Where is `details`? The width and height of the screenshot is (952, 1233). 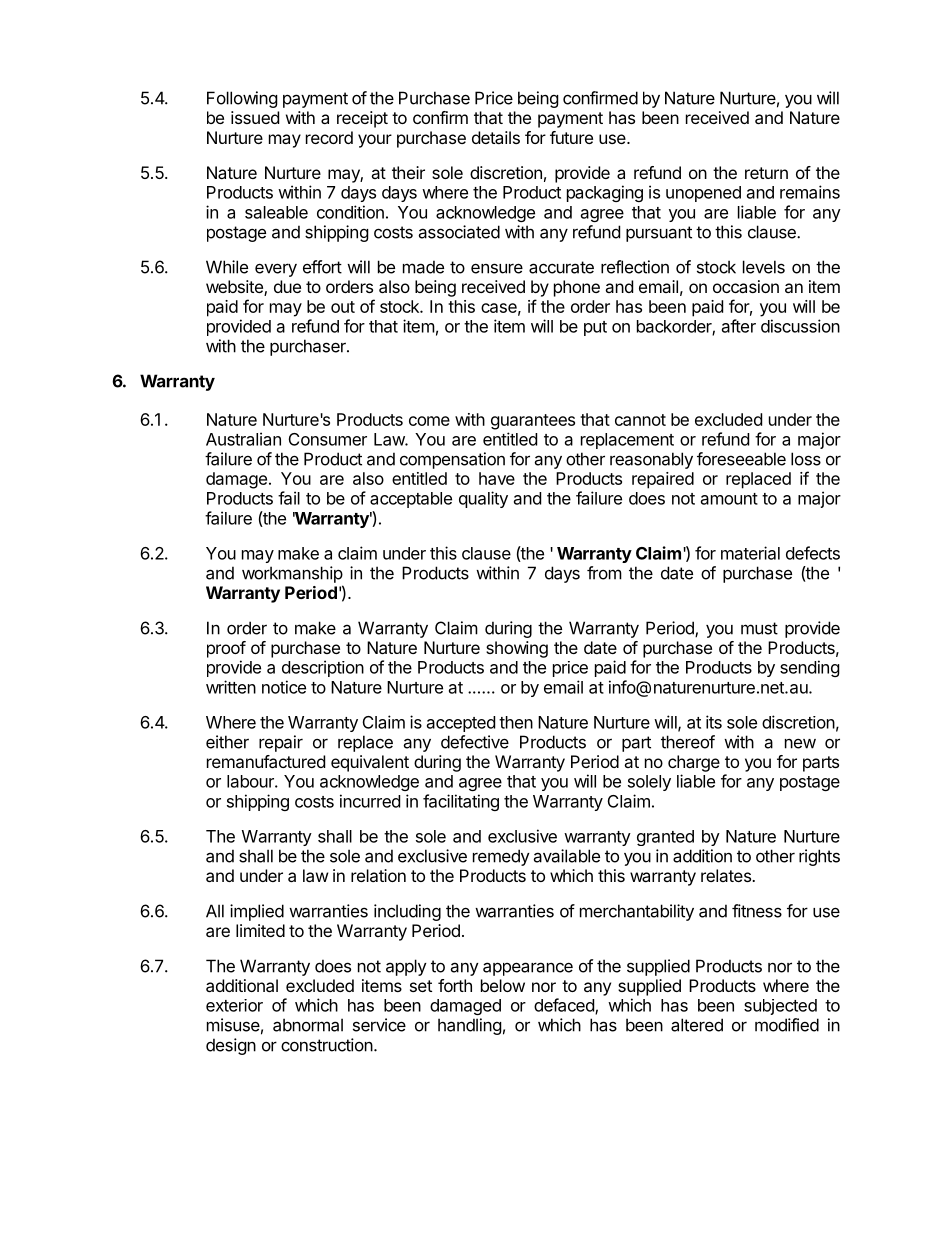
details is located at coordinates (496, 137).
